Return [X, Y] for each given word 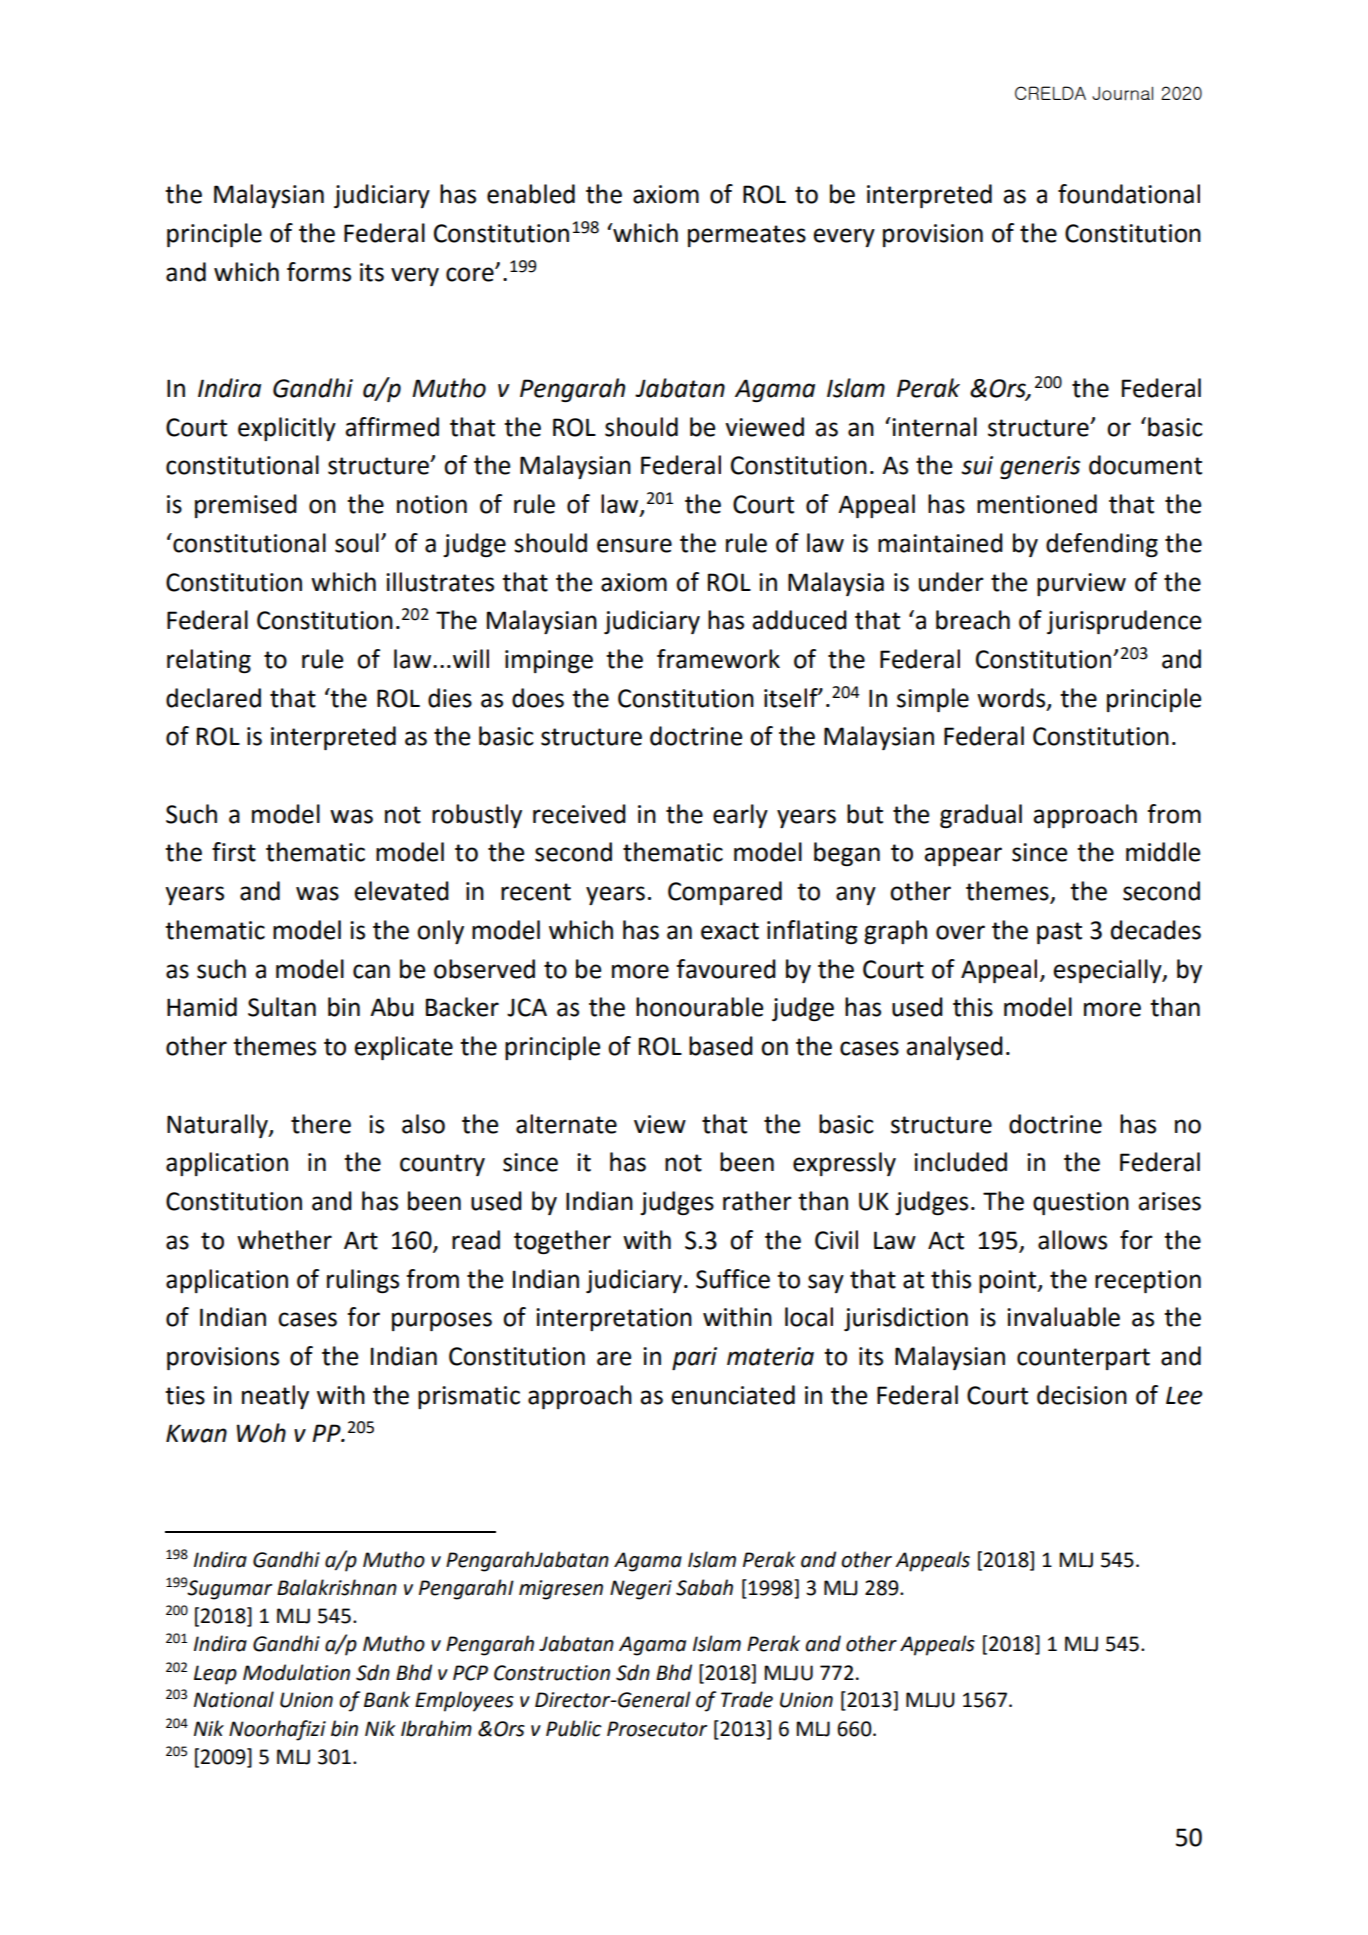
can [371, 971]
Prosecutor [657, 1729]
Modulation [296, 1672]
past [1059, 933]
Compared [725, 893]
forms [319, 272]
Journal [1122, 94]
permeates [747, 236]
